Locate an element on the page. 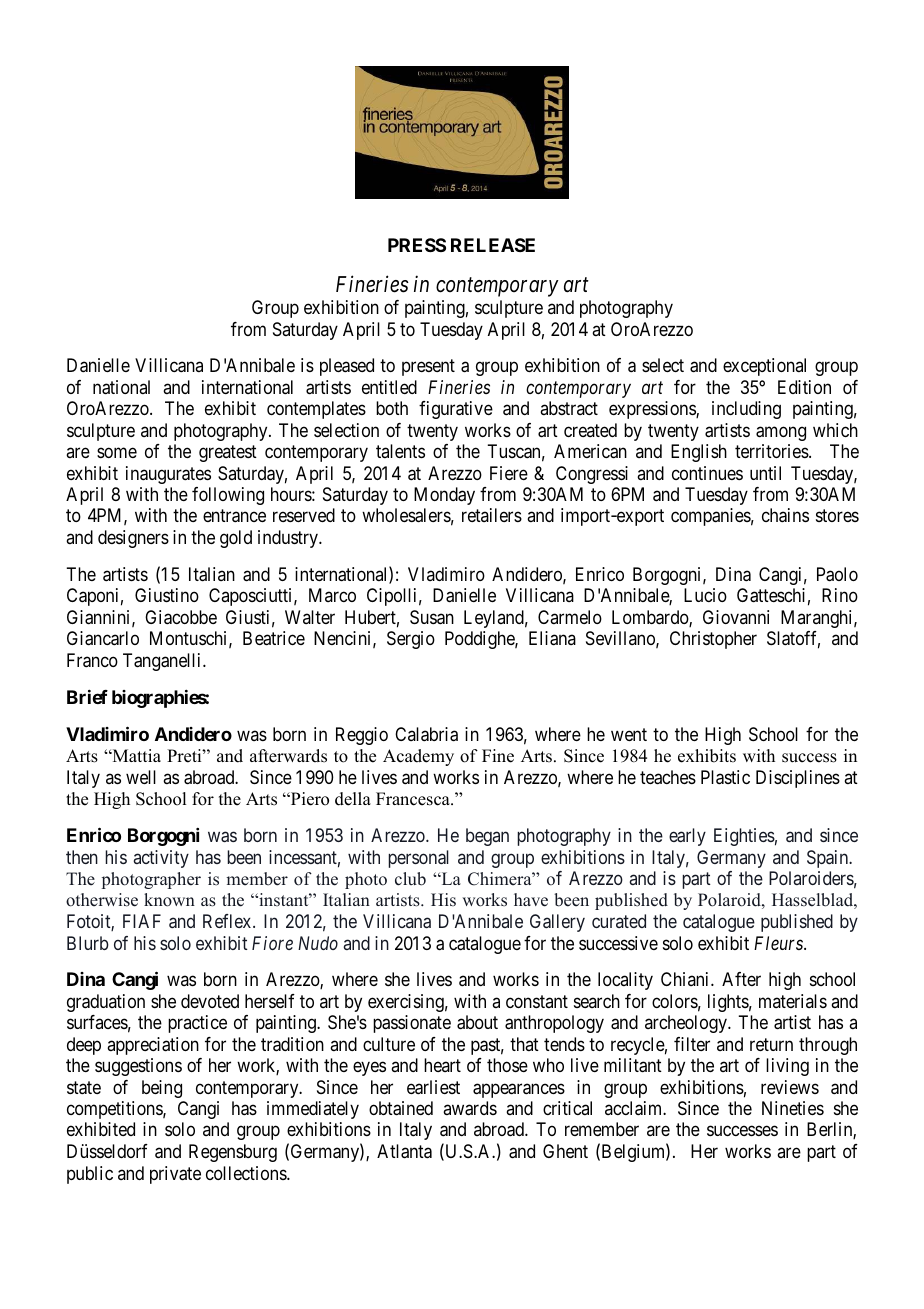 The height and width of the document is (1309, 924). designers is located at coordinates (133, 539).
